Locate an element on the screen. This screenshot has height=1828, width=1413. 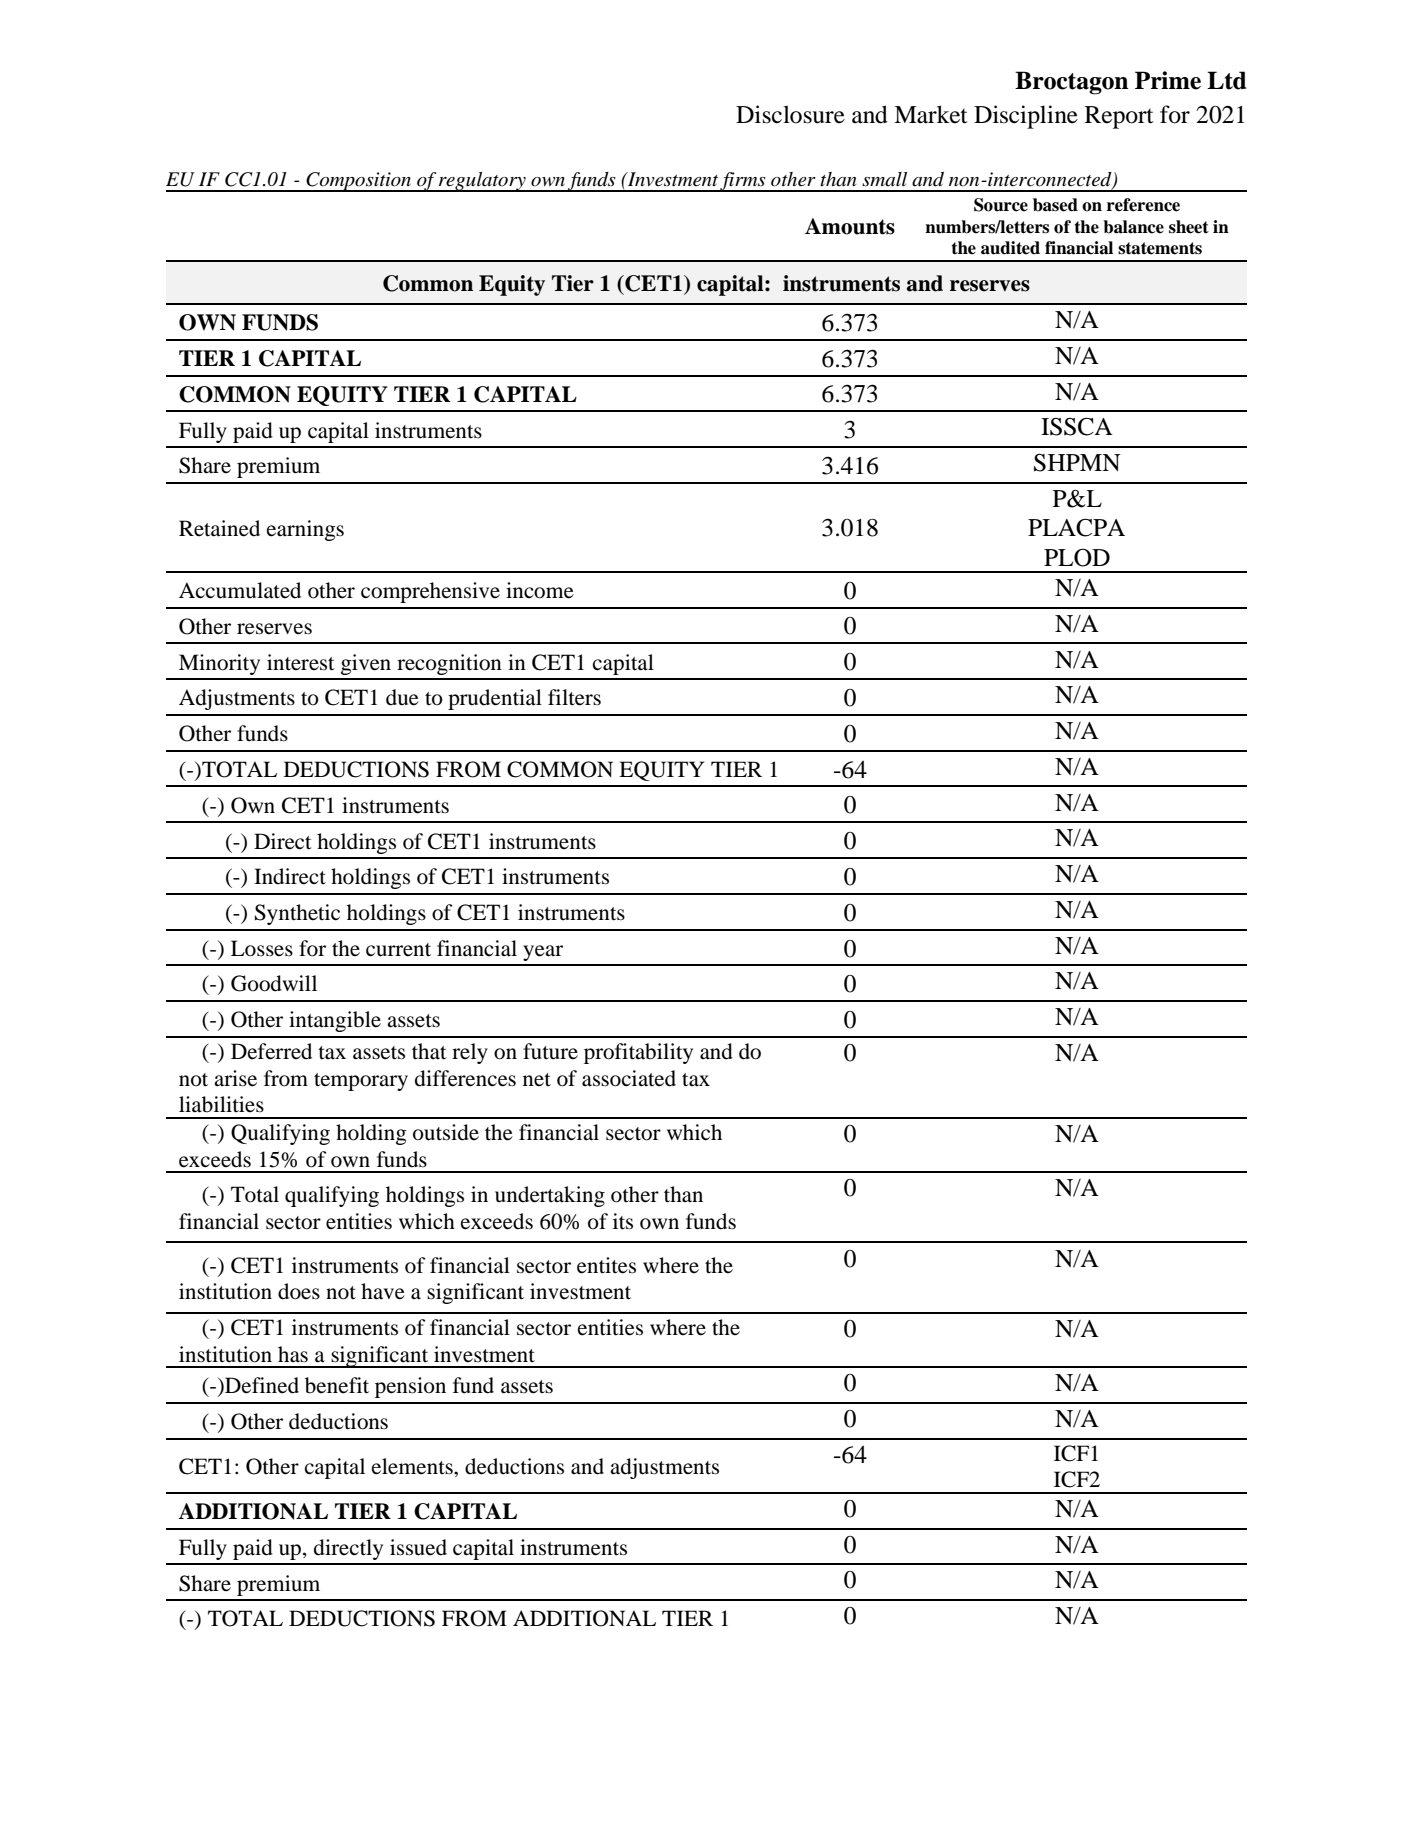
undertaking is located at coordinates (550, 1196).
